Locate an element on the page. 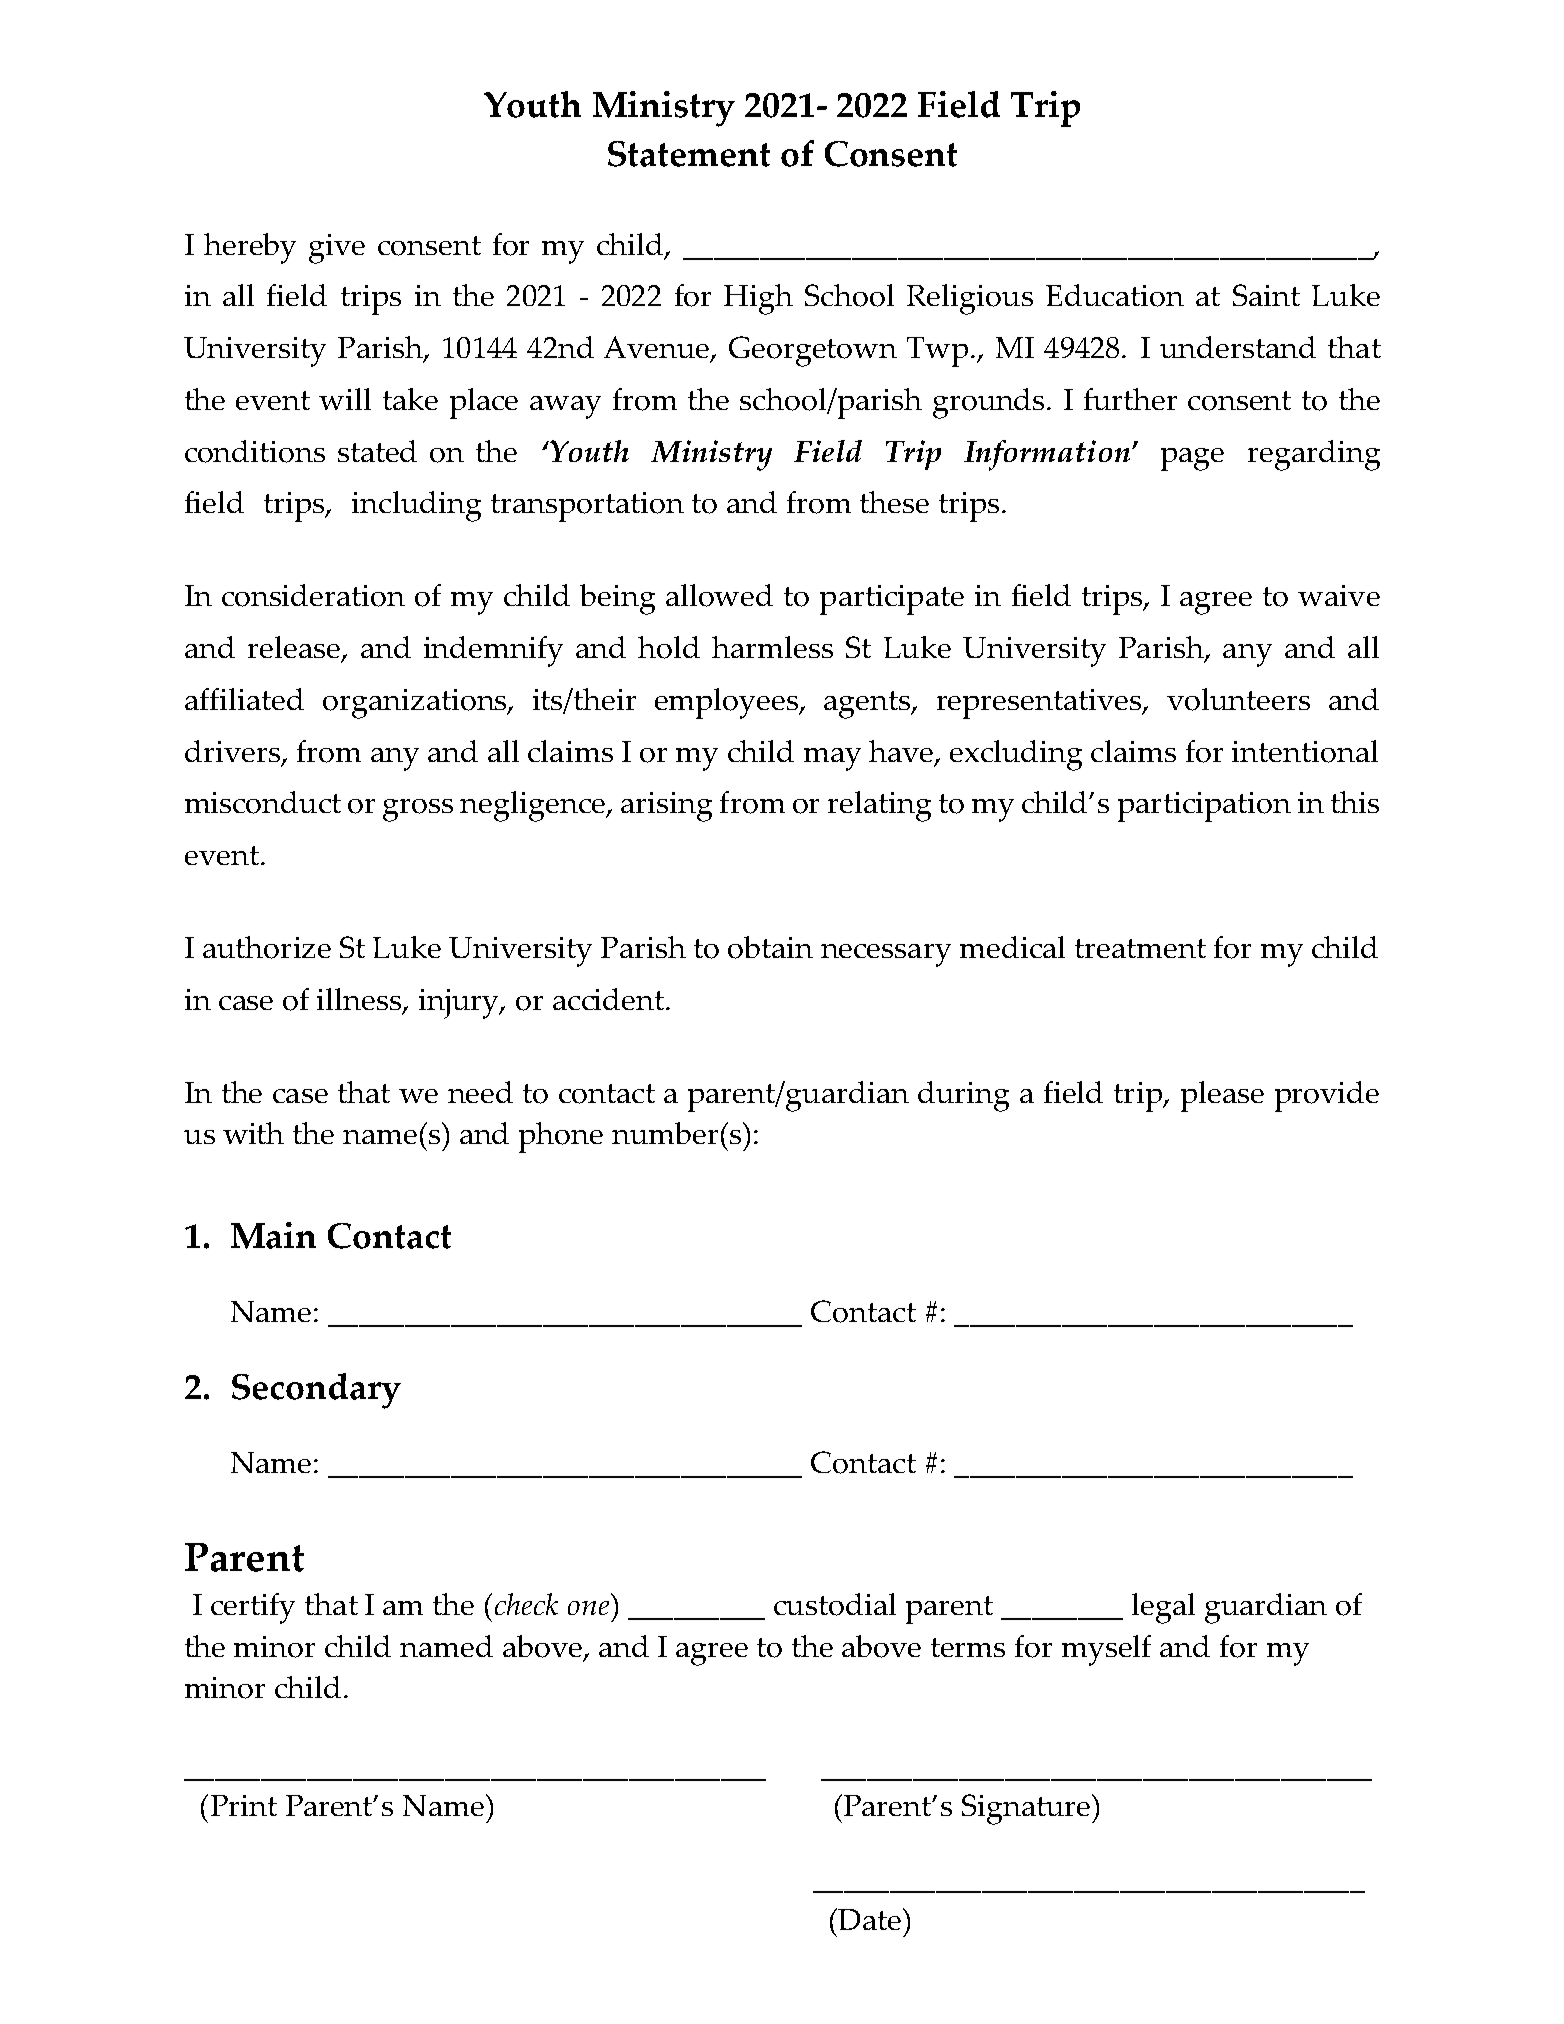 The image size is (1564, 2024). please is located at coordinates (1222, 1096).
